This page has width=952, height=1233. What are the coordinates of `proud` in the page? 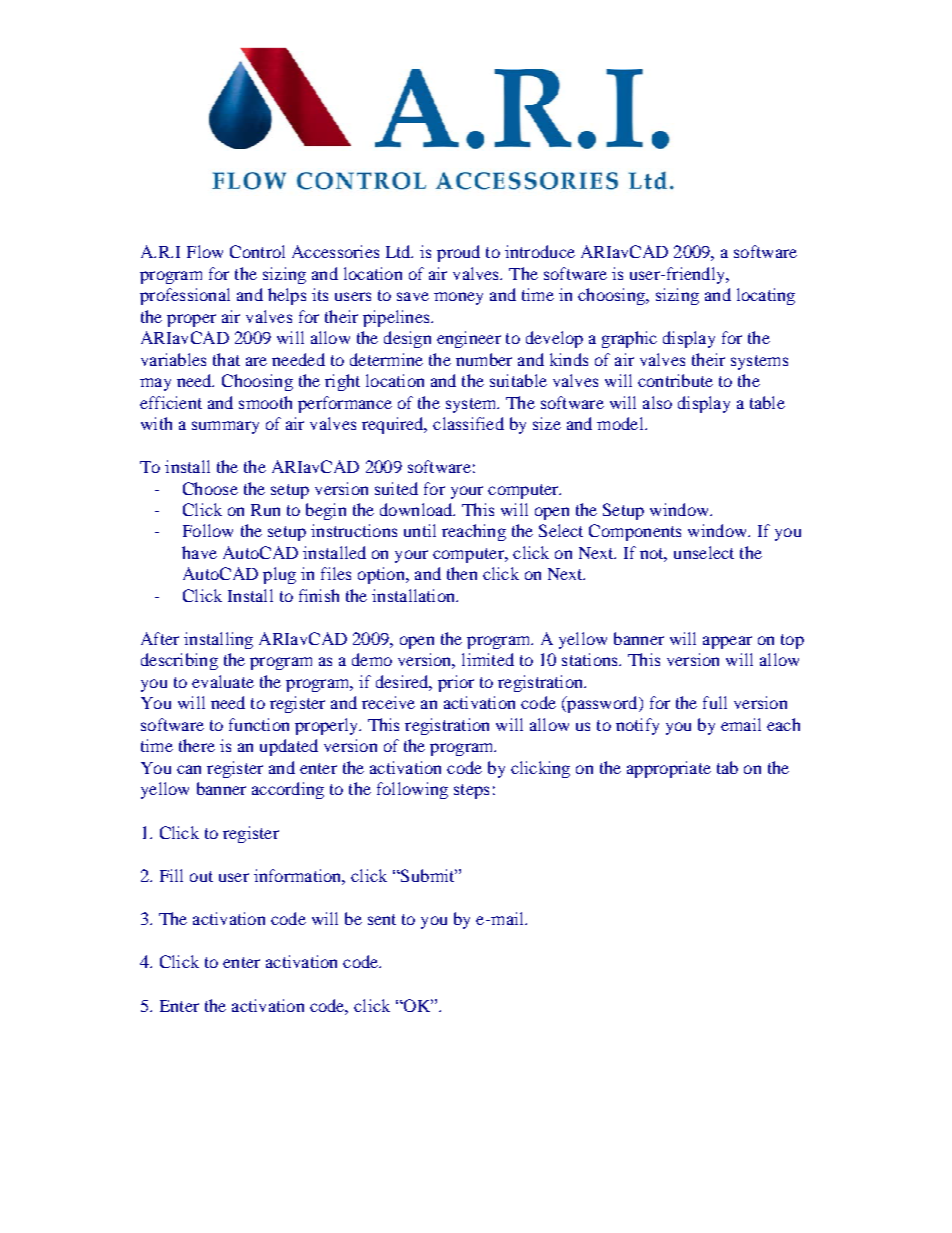 It's located at (458, 253).
